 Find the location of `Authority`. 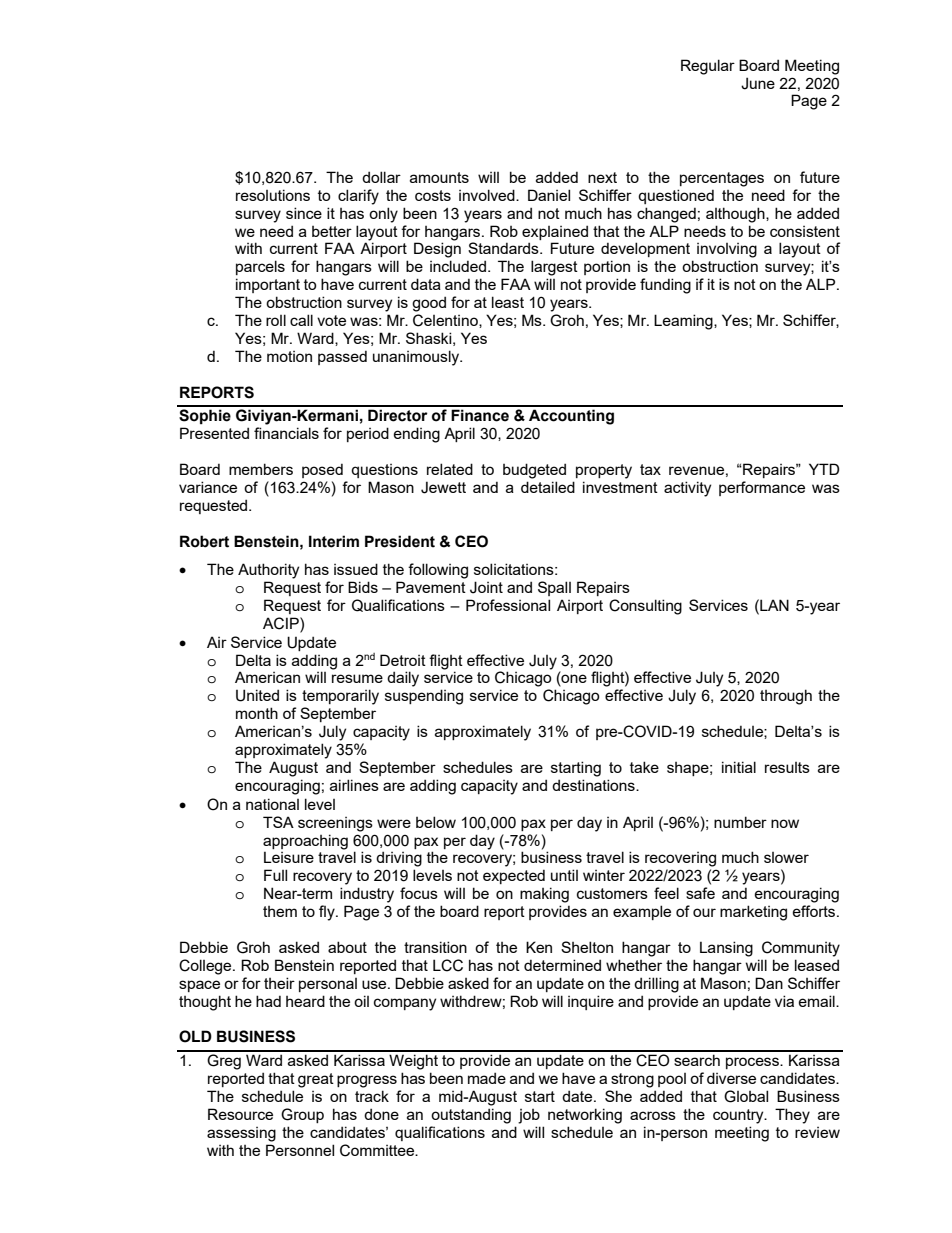

Authority is located at coordinates (268, 571).
